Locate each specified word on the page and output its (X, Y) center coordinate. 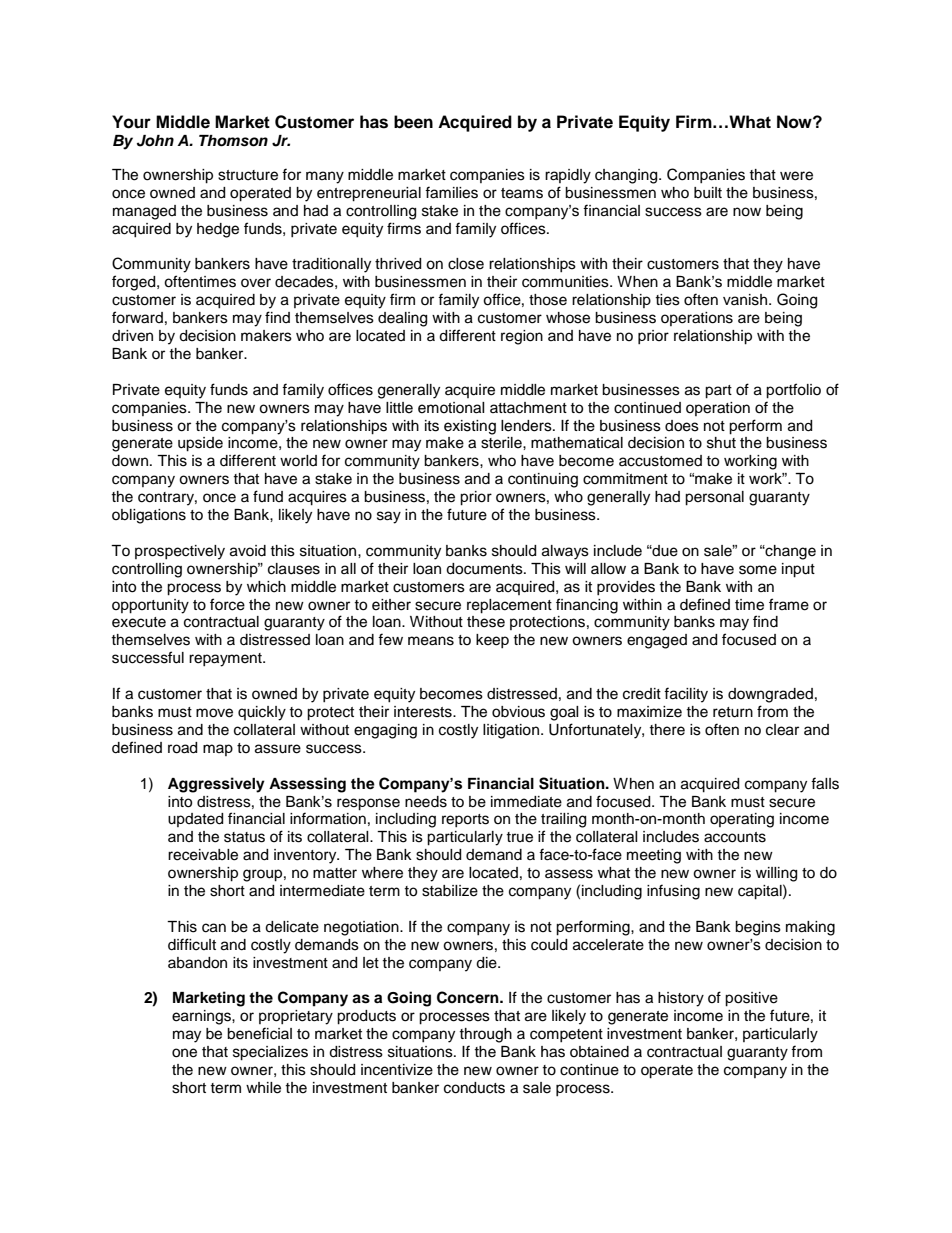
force (227, 604)
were (796, 176)
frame (789, 604)
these (486, 622)
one (184, 1053)
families (451, 192)
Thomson (233, 141)
